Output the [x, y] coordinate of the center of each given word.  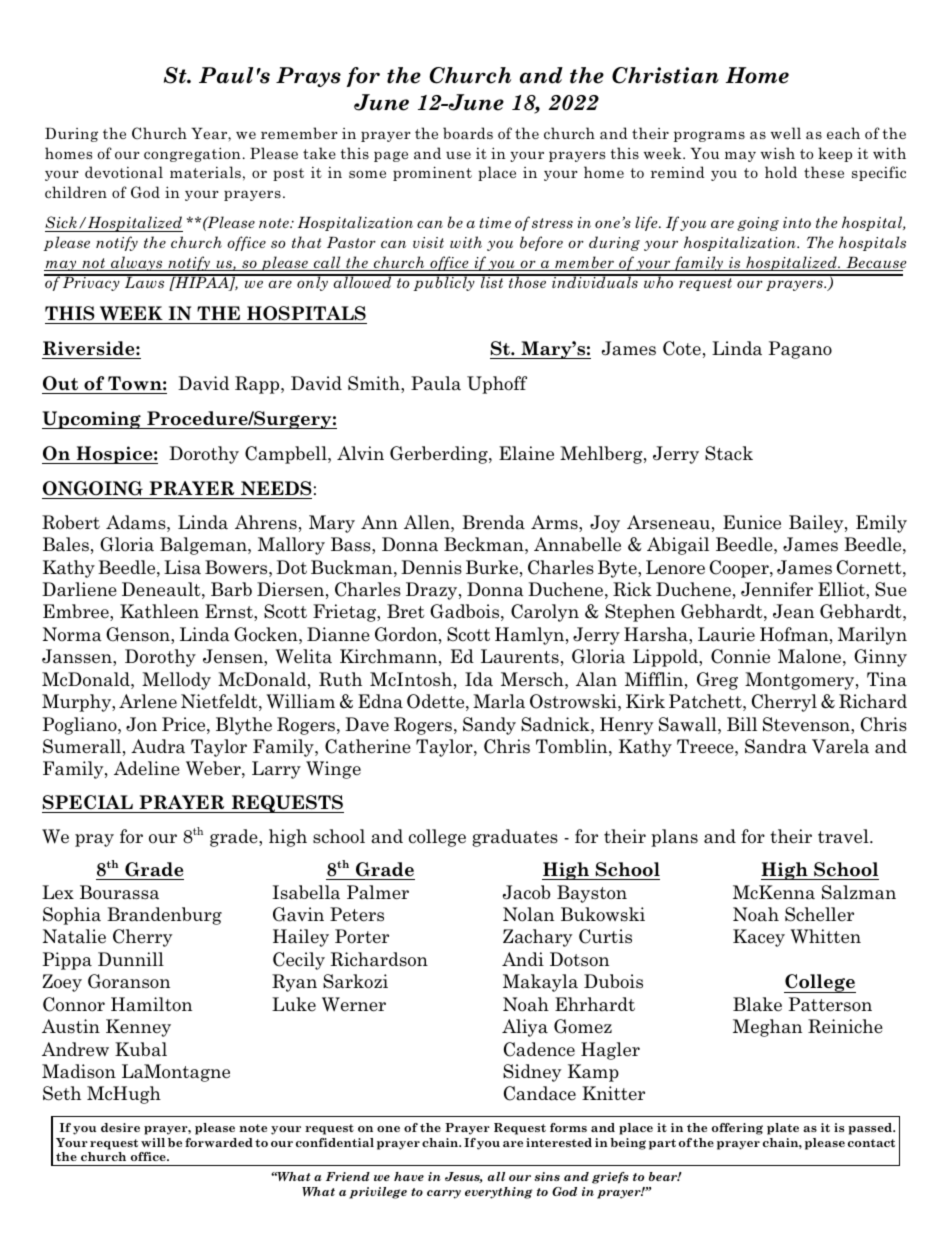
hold [781, 172]
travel [844, 836]
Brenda [493, 522]
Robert [71, 522]
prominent [432, 173]
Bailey [817, 524]
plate [783, 1129]
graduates [515, 838]
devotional [124, 172]
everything [499, 1193]
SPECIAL [88, 802]
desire [120, 1127]
